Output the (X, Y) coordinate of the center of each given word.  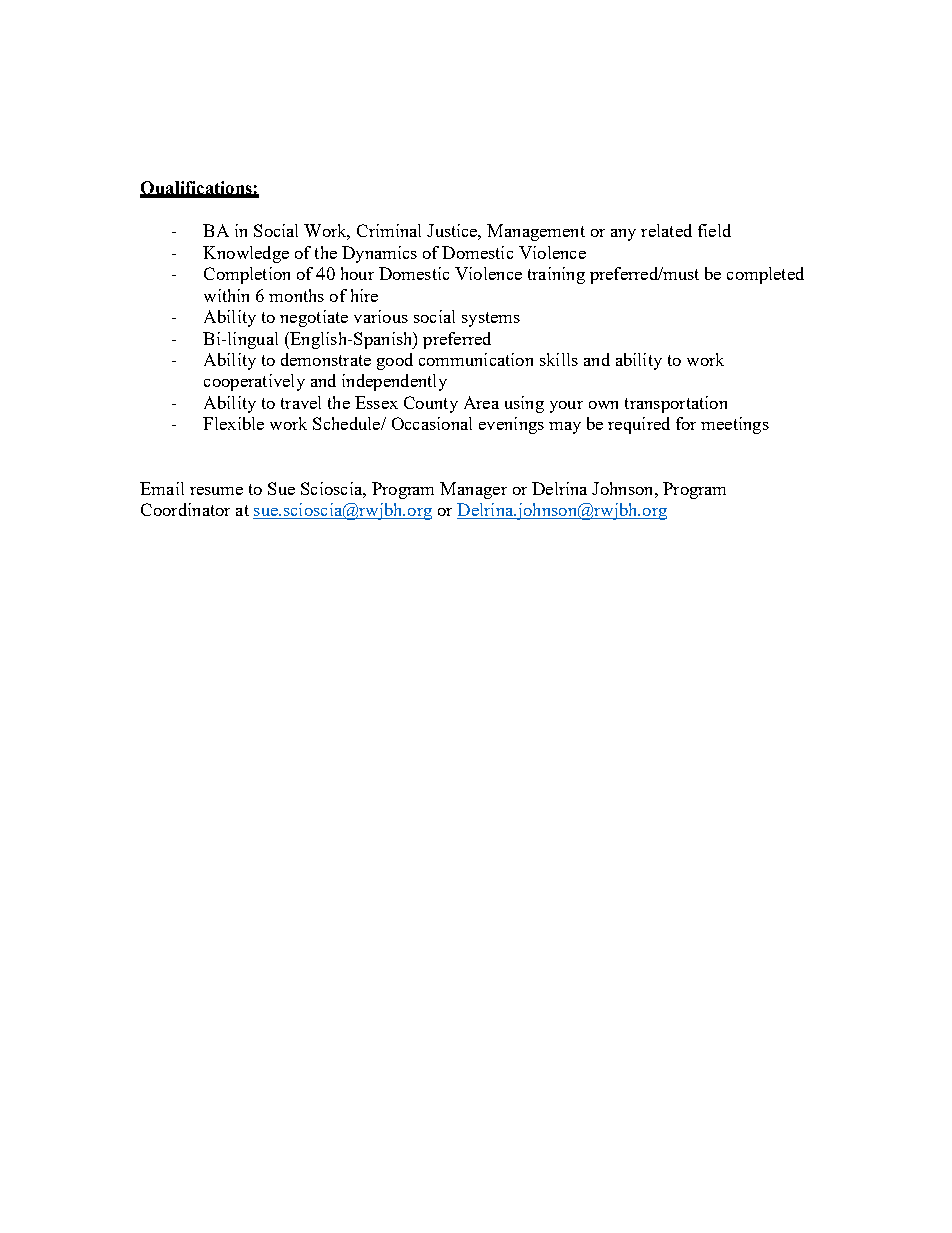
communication (476, 359)
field (714, 230)
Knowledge (246, 254)
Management (536, 232)
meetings (735, 425)
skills (559, 359)
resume (216, 491)
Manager (473, 490)
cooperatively (254, 382)
